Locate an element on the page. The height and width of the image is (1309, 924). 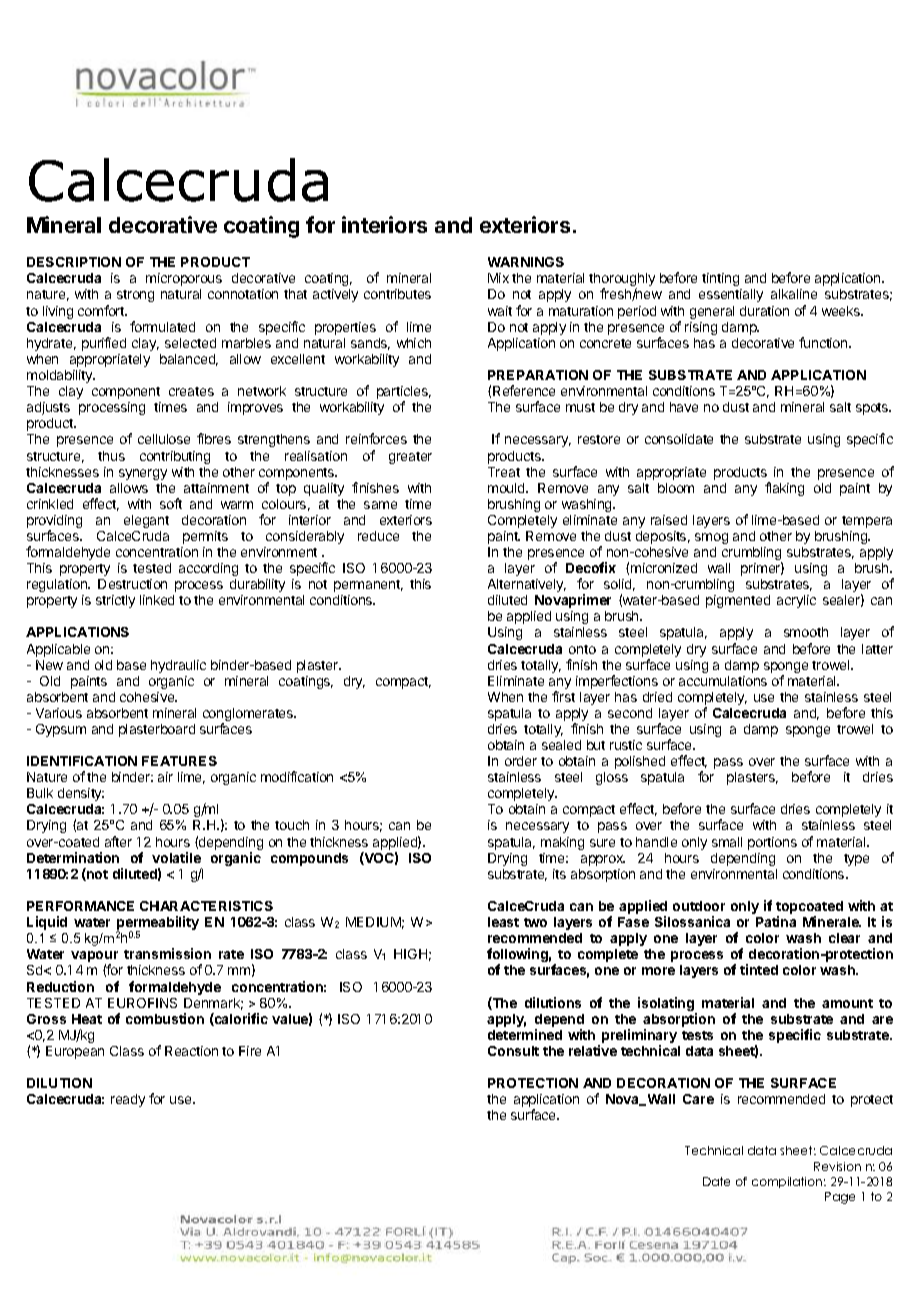
ready is located at coordinates (128, 1100).
